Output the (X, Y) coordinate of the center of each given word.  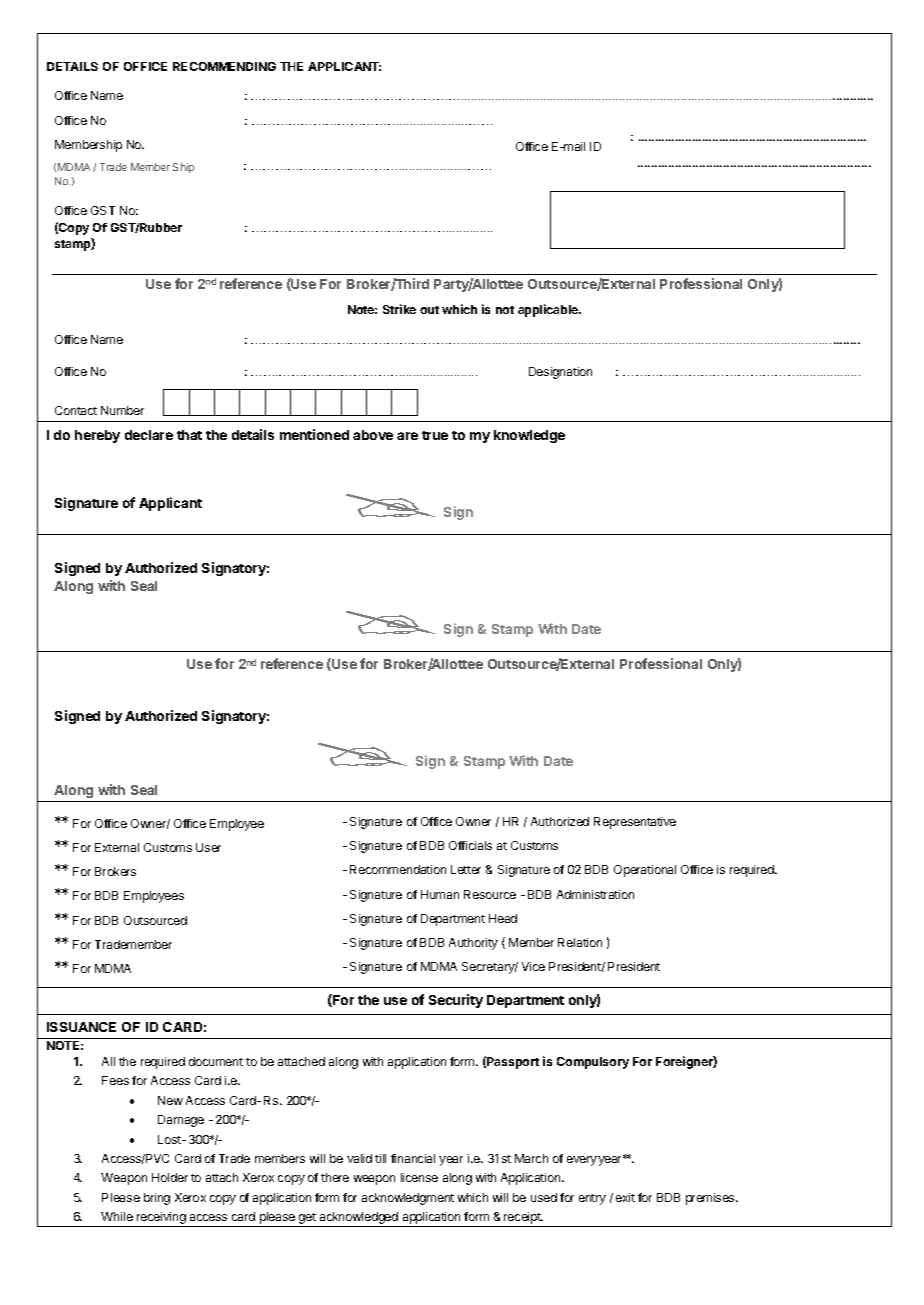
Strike (399, 309)
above (373, 435)
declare (149, 435)
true (435, 435)
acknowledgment (408, 1199)
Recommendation (398, 869)
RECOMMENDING (224, 66)
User (208, 847)
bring (157, 1199)
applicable (549, 310)
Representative (635, 823)
